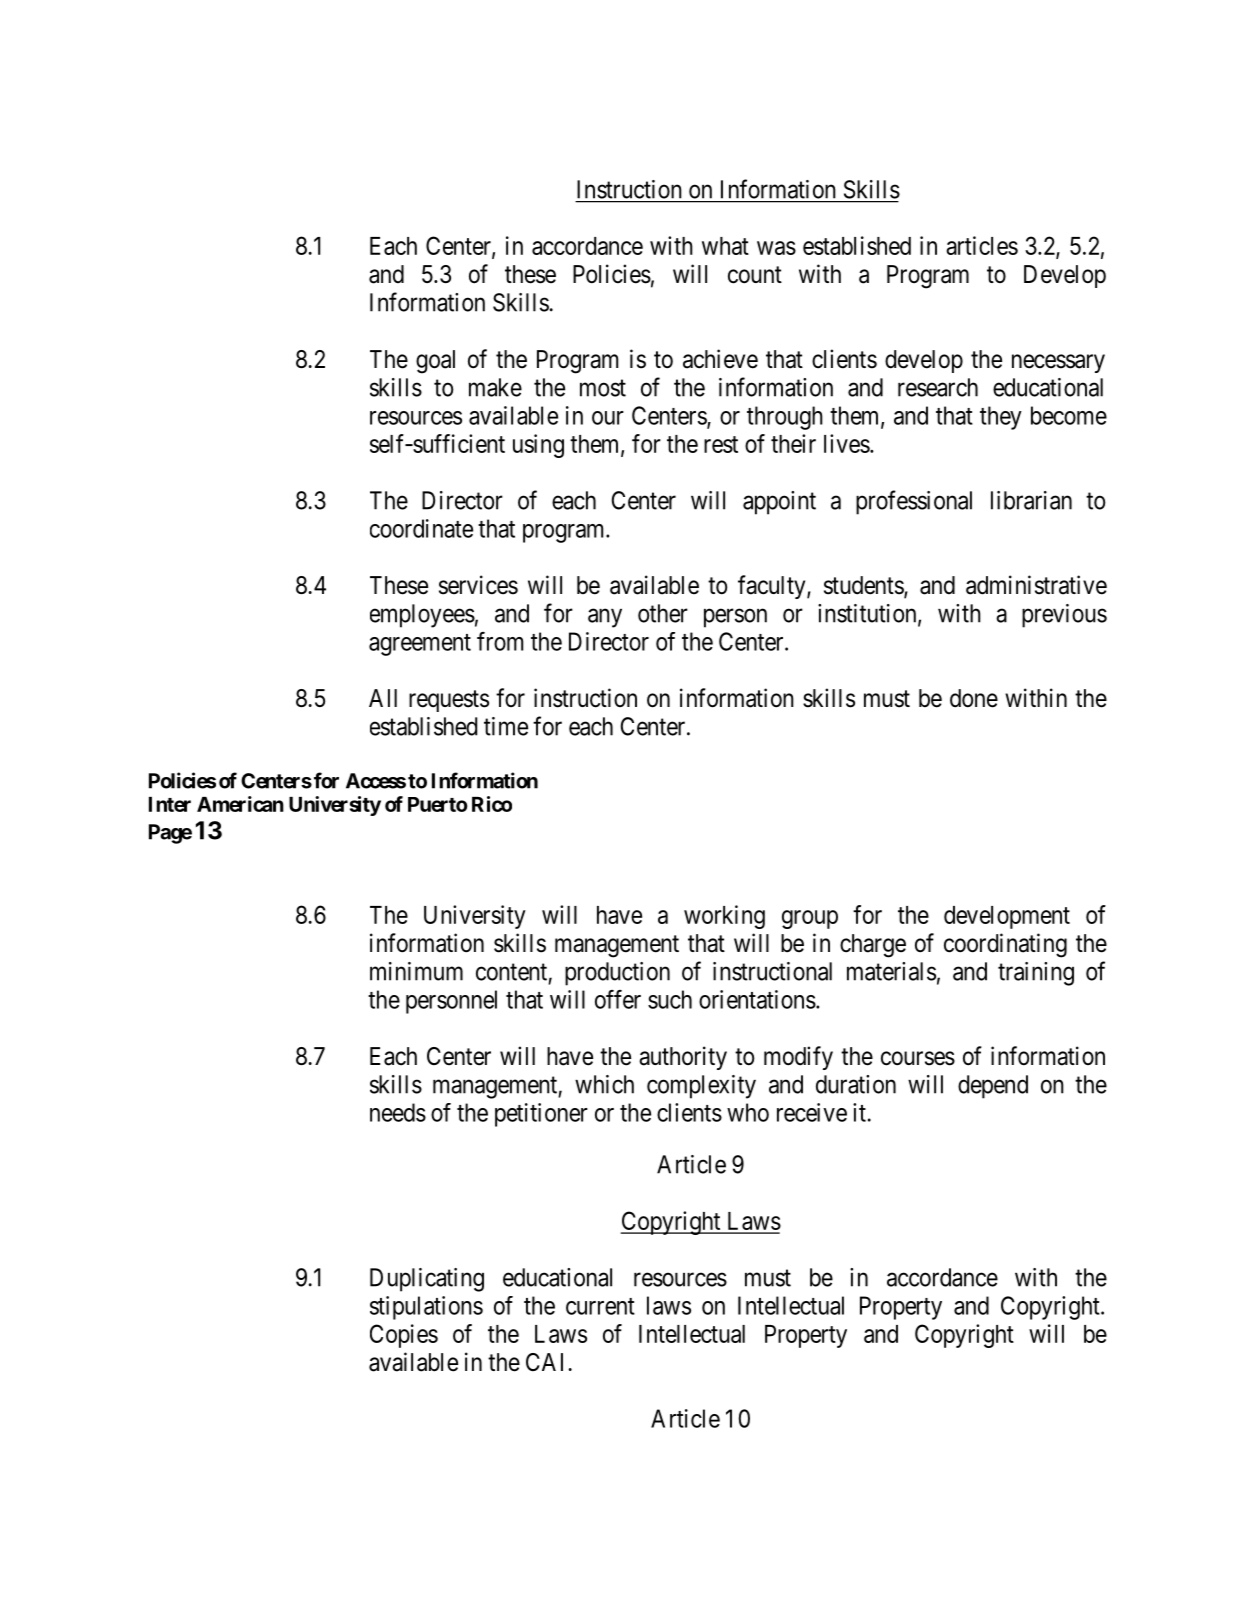  Describe the element at coordinates (435, 362) in the screenshot. I see `goal` at that location.
